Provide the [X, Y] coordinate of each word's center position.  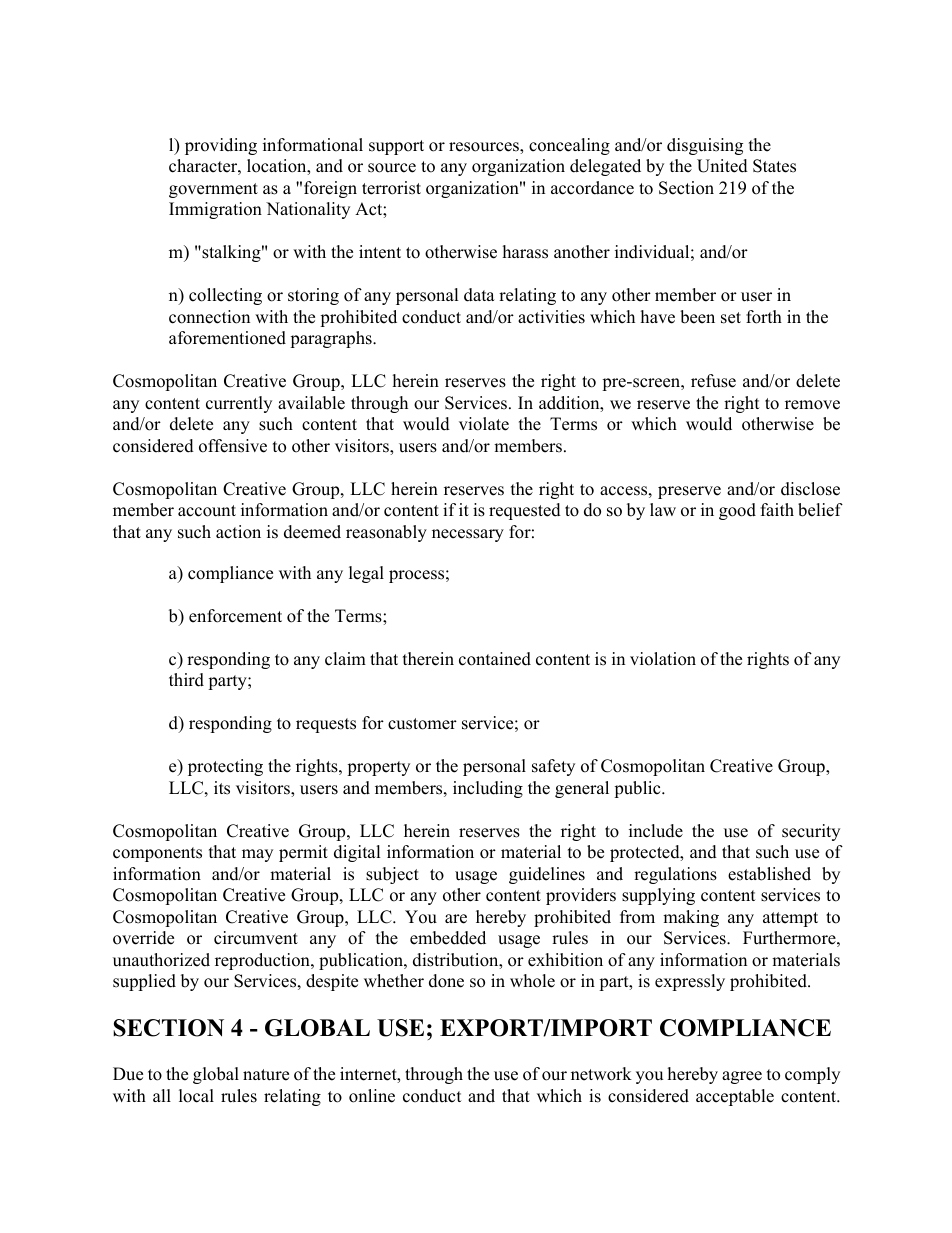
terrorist [391, 188]
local [196, 1096]
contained [495, 659]
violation [663, 659]
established [769, 874]
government [213, 190]
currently [239, 404]
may [257, 855]
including [488, 789]
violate [484, 424]
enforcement [235, 616]
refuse [713, 381]
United [722, 166]
